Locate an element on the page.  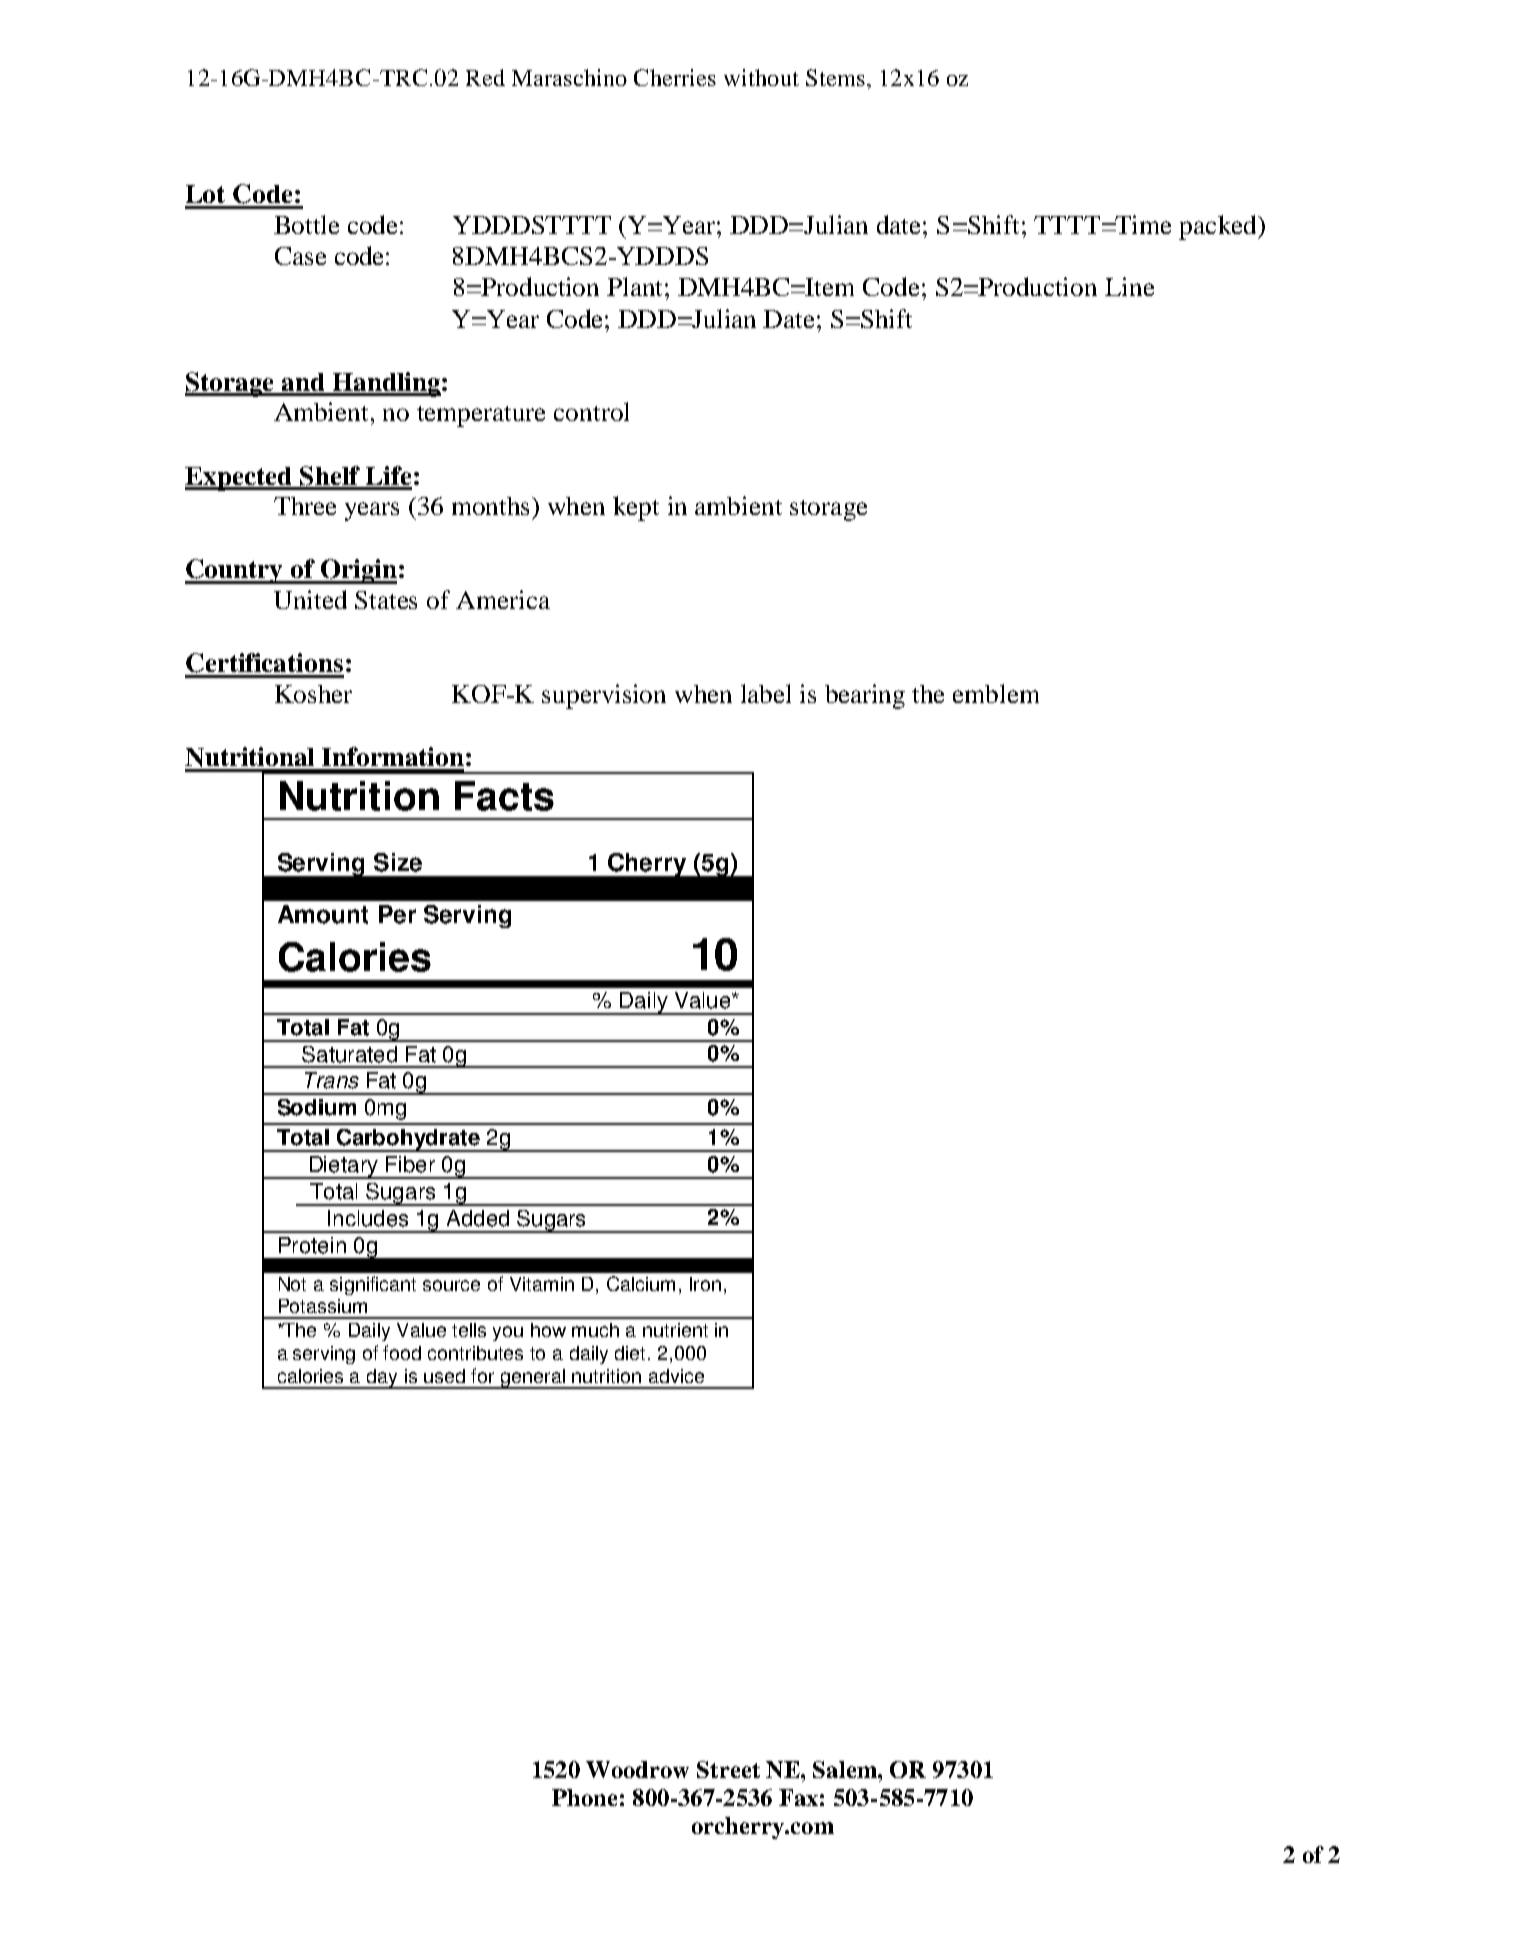
Phone is located at coordinates (584, 1797).
